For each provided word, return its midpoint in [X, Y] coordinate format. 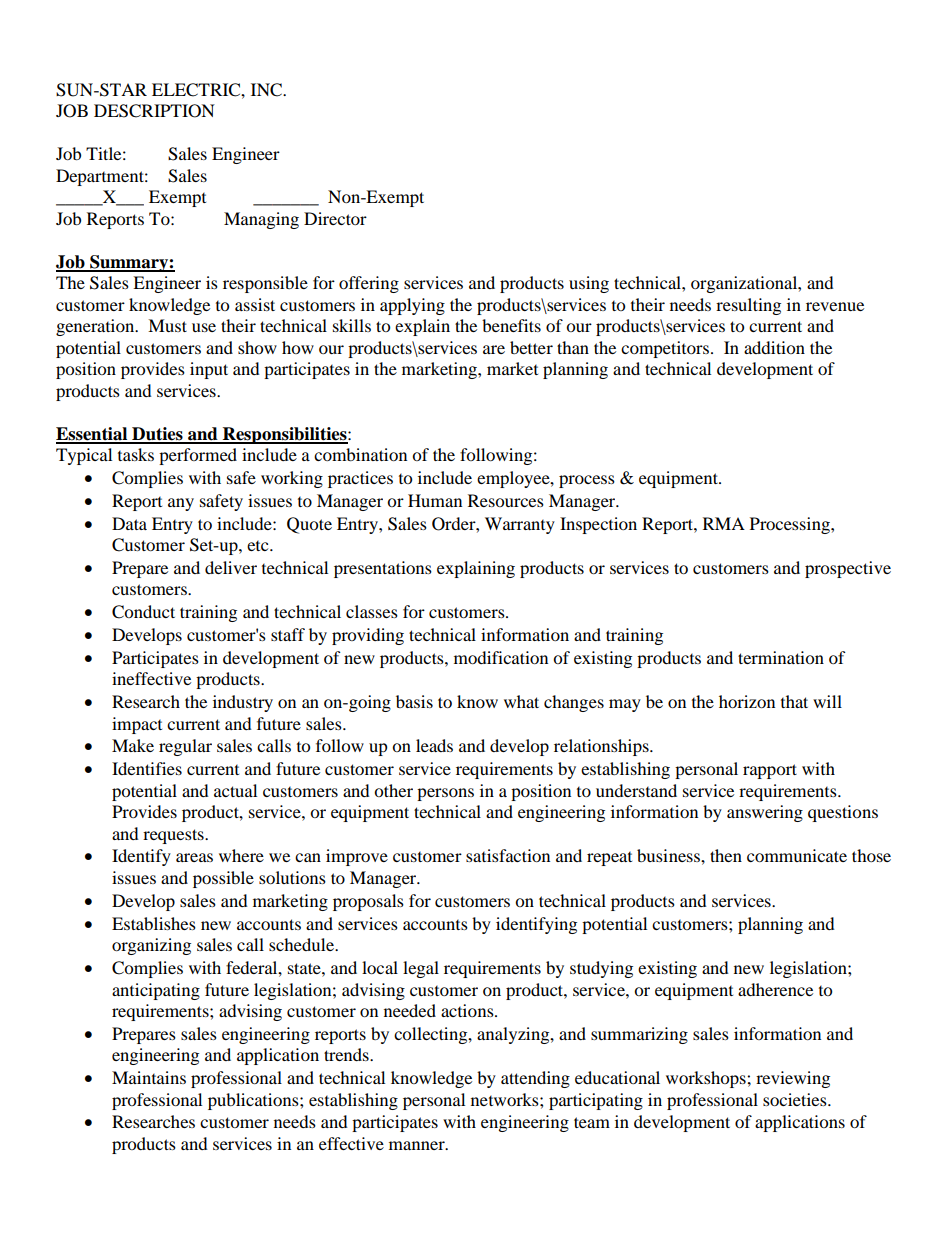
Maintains [149, 1077]
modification [501, 657]
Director [335, 218]
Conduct [143, 612]
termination [781, 657]
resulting [748, 306]
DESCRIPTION [154, 111]
